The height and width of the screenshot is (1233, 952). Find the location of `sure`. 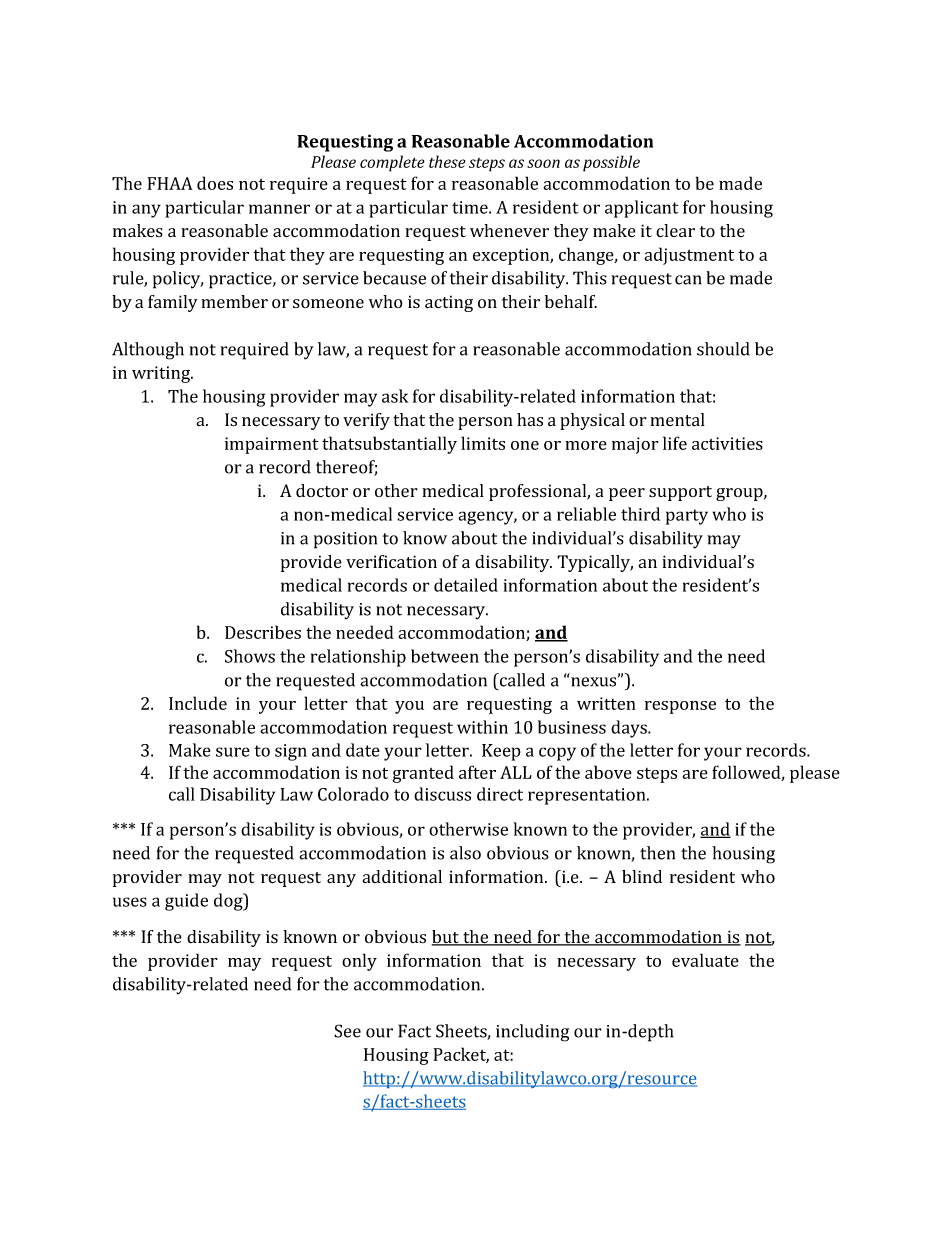

sure is located at coordinates (233, 752).
